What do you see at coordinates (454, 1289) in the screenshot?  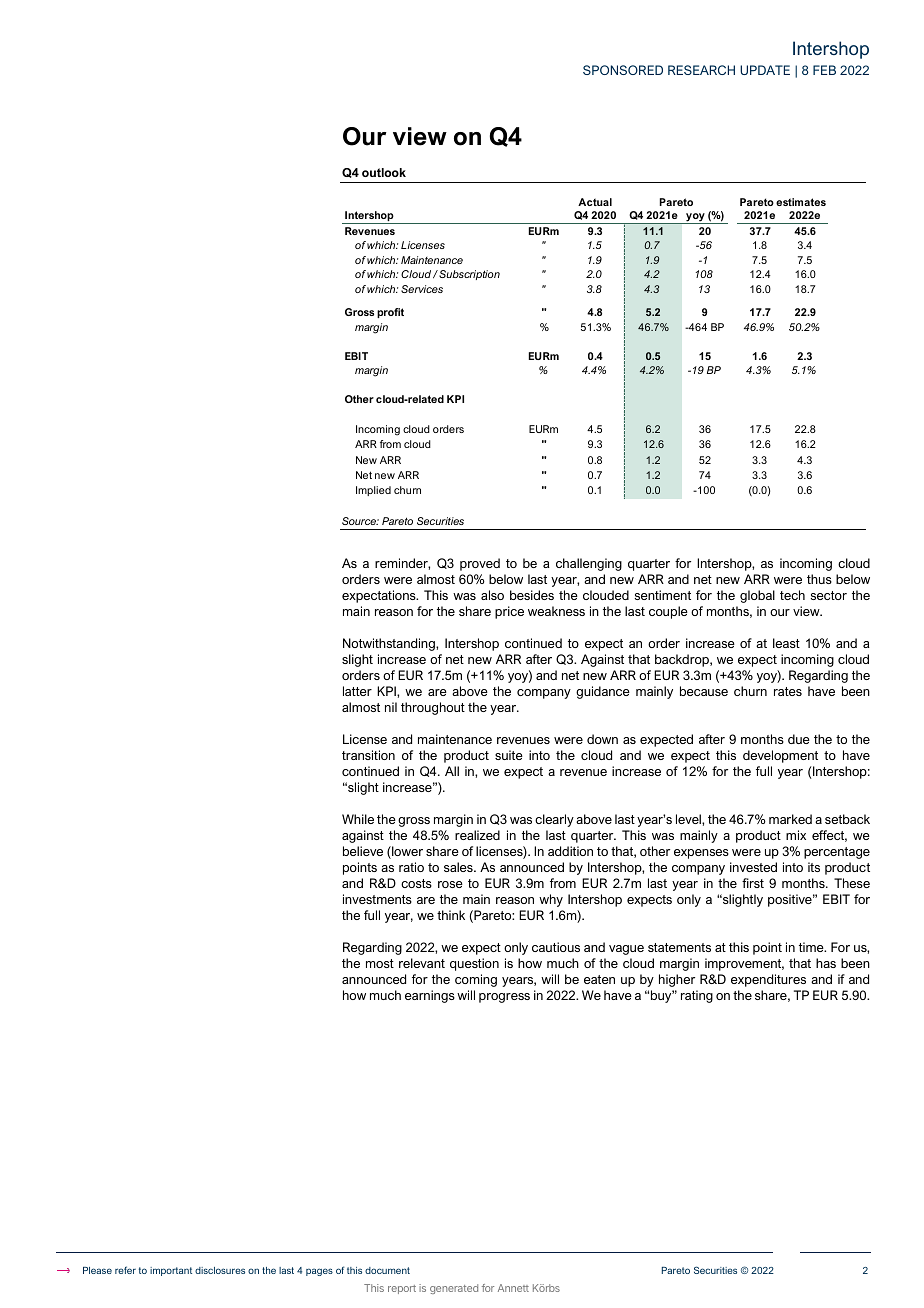 I see `generated` at bounding box center [454, 1289].
